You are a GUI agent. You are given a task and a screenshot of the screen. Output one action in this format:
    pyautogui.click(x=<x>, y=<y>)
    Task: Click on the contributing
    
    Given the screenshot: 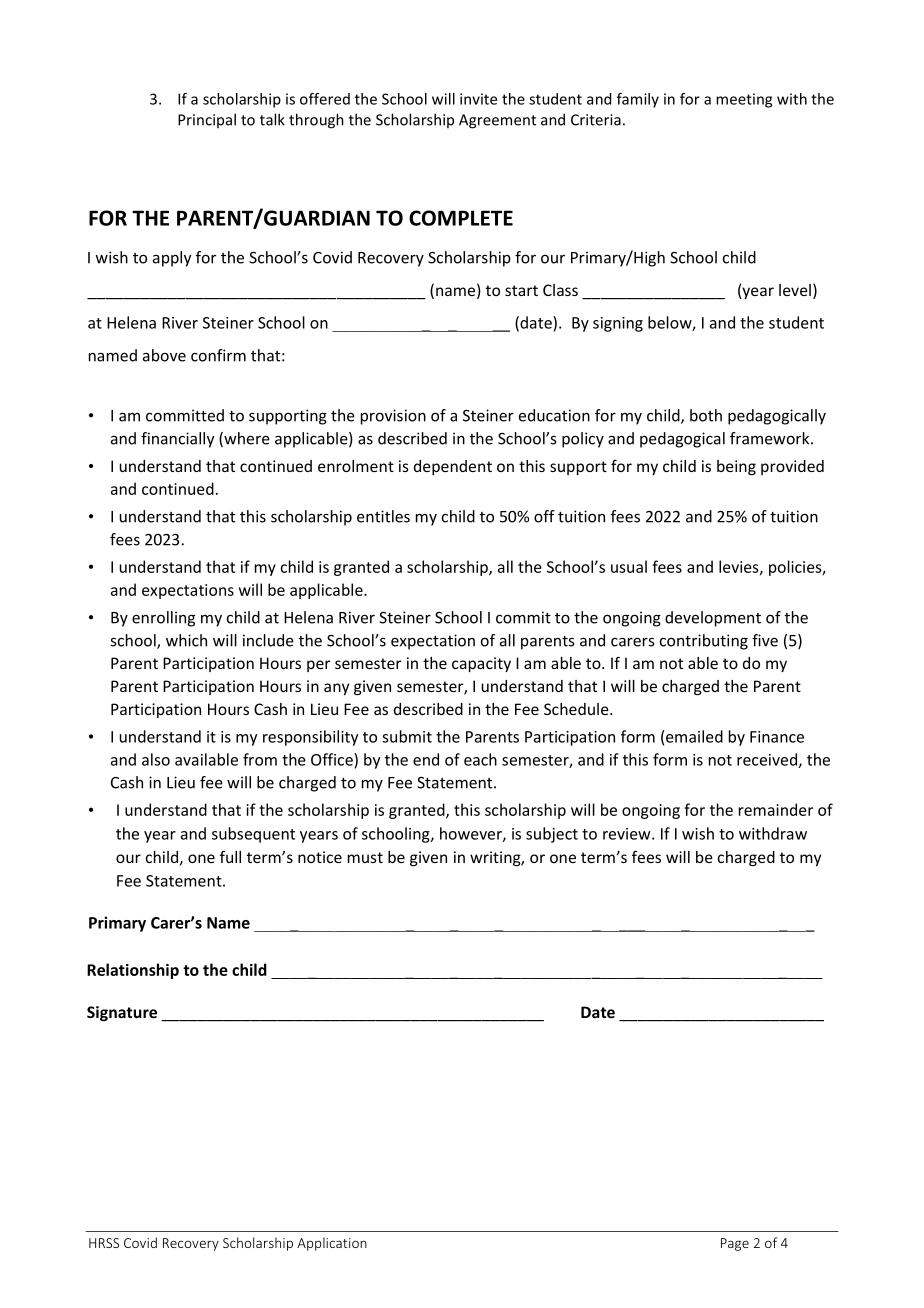 What is the action you would take?
    pyautogui.click(x=704, y=642)
